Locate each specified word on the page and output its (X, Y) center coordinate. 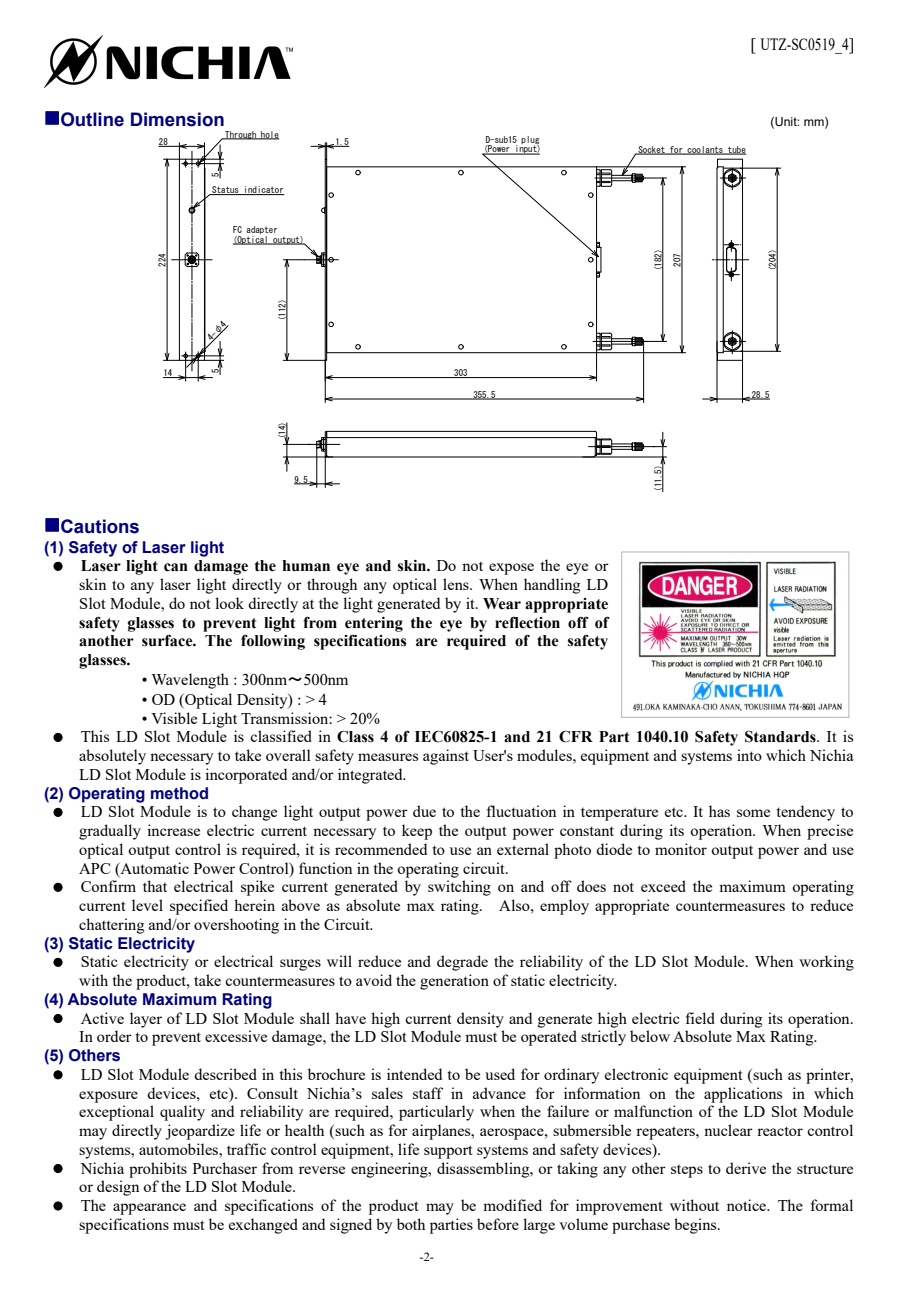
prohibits (158, 1170)
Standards (781, 736)
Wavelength (190, 681)
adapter (261, 231)
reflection (527, 622)
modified (512, 1205)
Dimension (177, 119)
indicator (264, 190)
